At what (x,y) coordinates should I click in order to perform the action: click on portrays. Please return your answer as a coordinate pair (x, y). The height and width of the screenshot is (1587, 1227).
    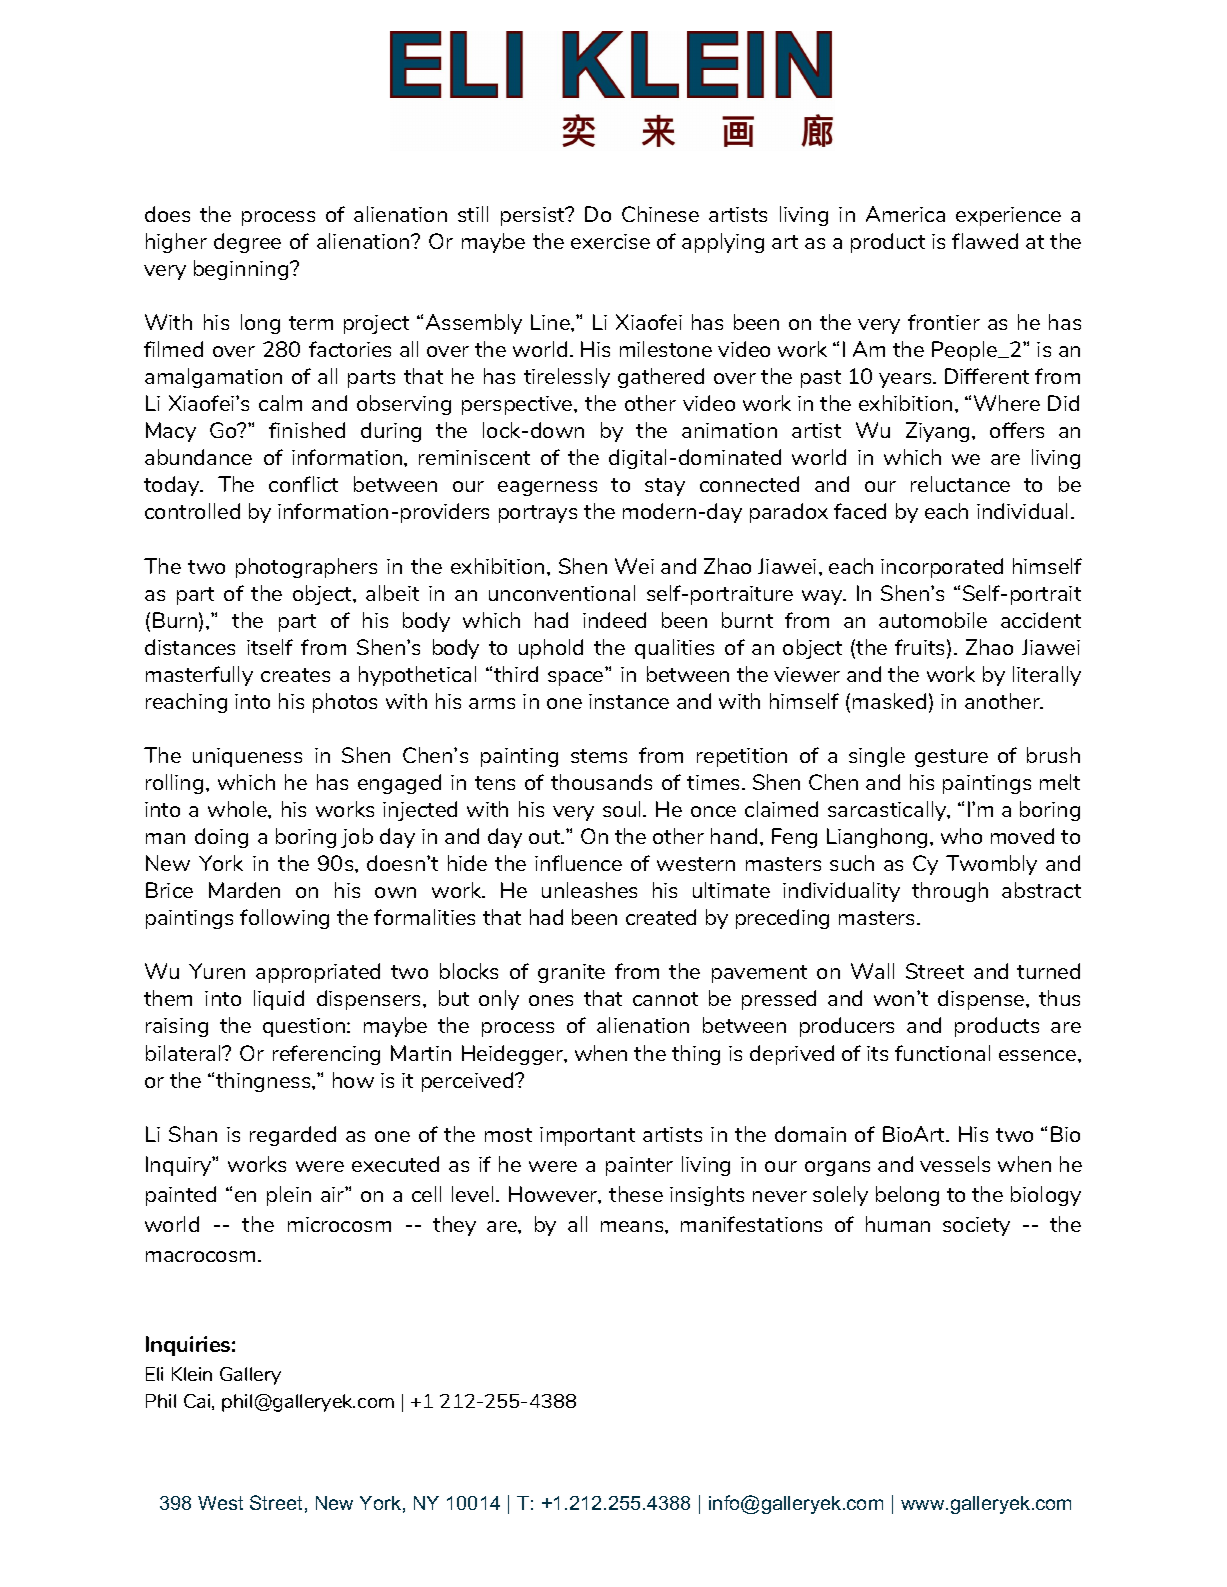
    Looking at the image, I should click on (538, 514).
